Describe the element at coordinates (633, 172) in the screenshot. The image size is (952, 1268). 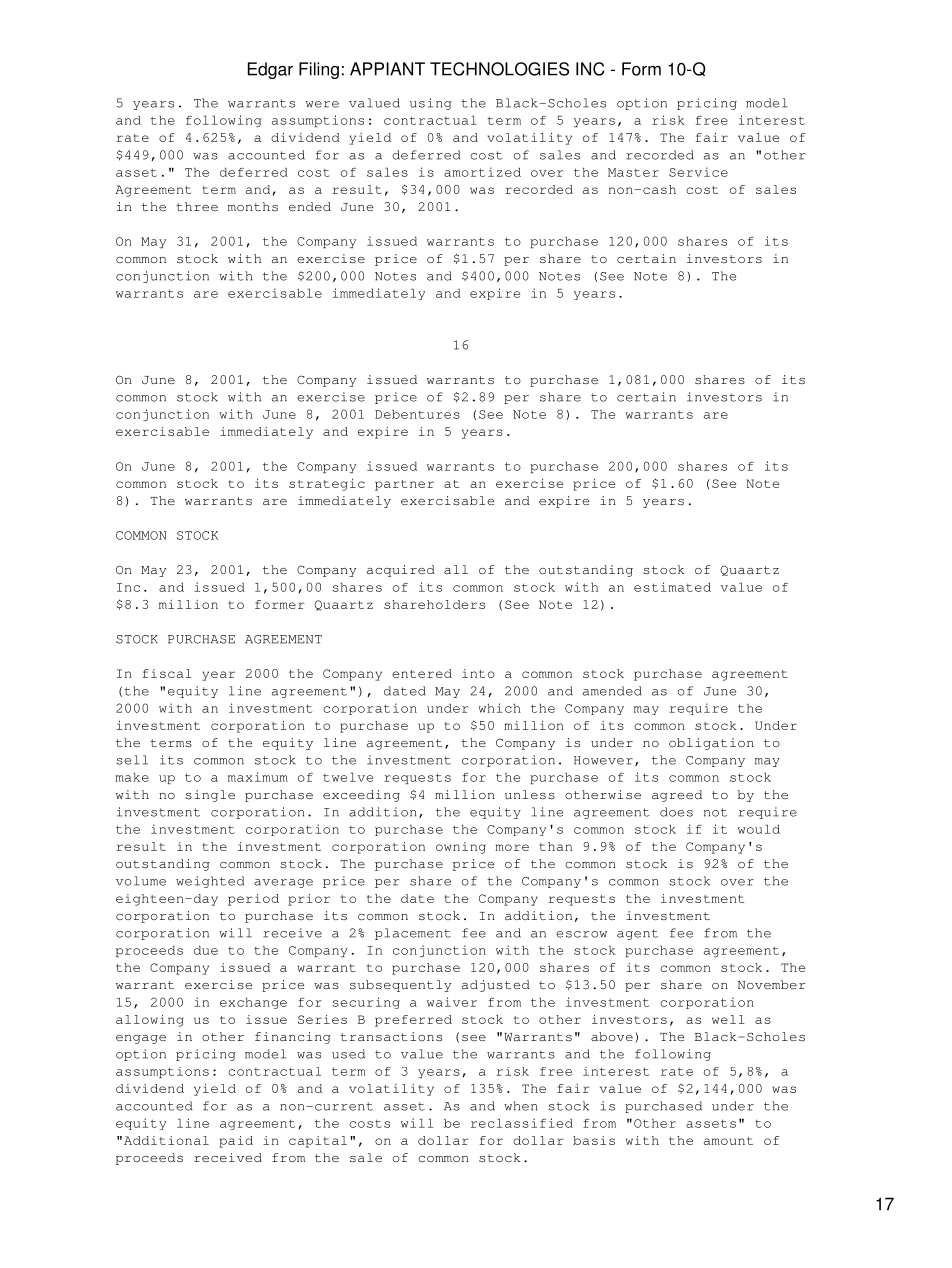
I see `Master` at that location.
